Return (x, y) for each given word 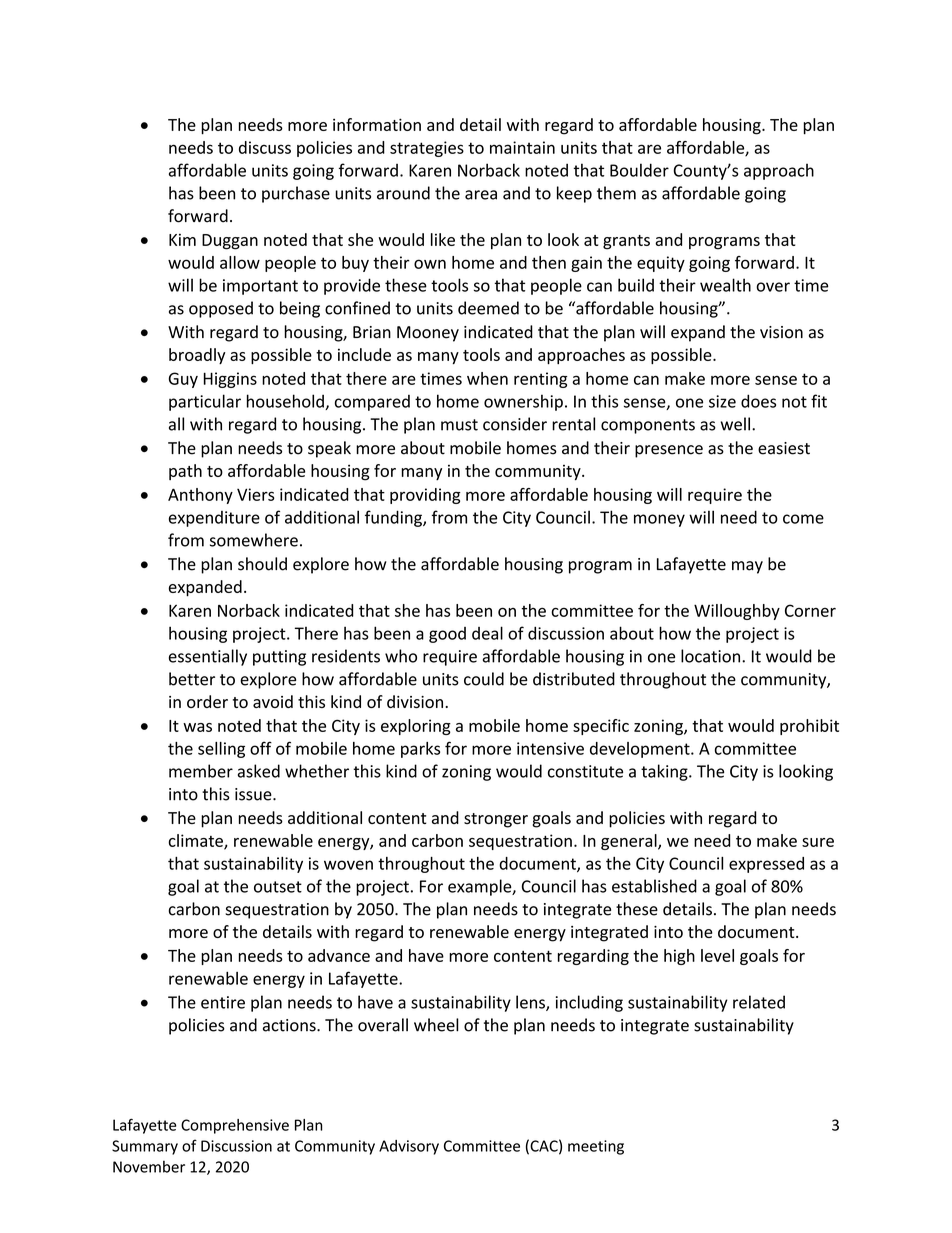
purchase (296, 194)
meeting (596, 1147)
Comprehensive (235, 1126)
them (616, 193)
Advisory (409, 1147)
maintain (522, 147)
